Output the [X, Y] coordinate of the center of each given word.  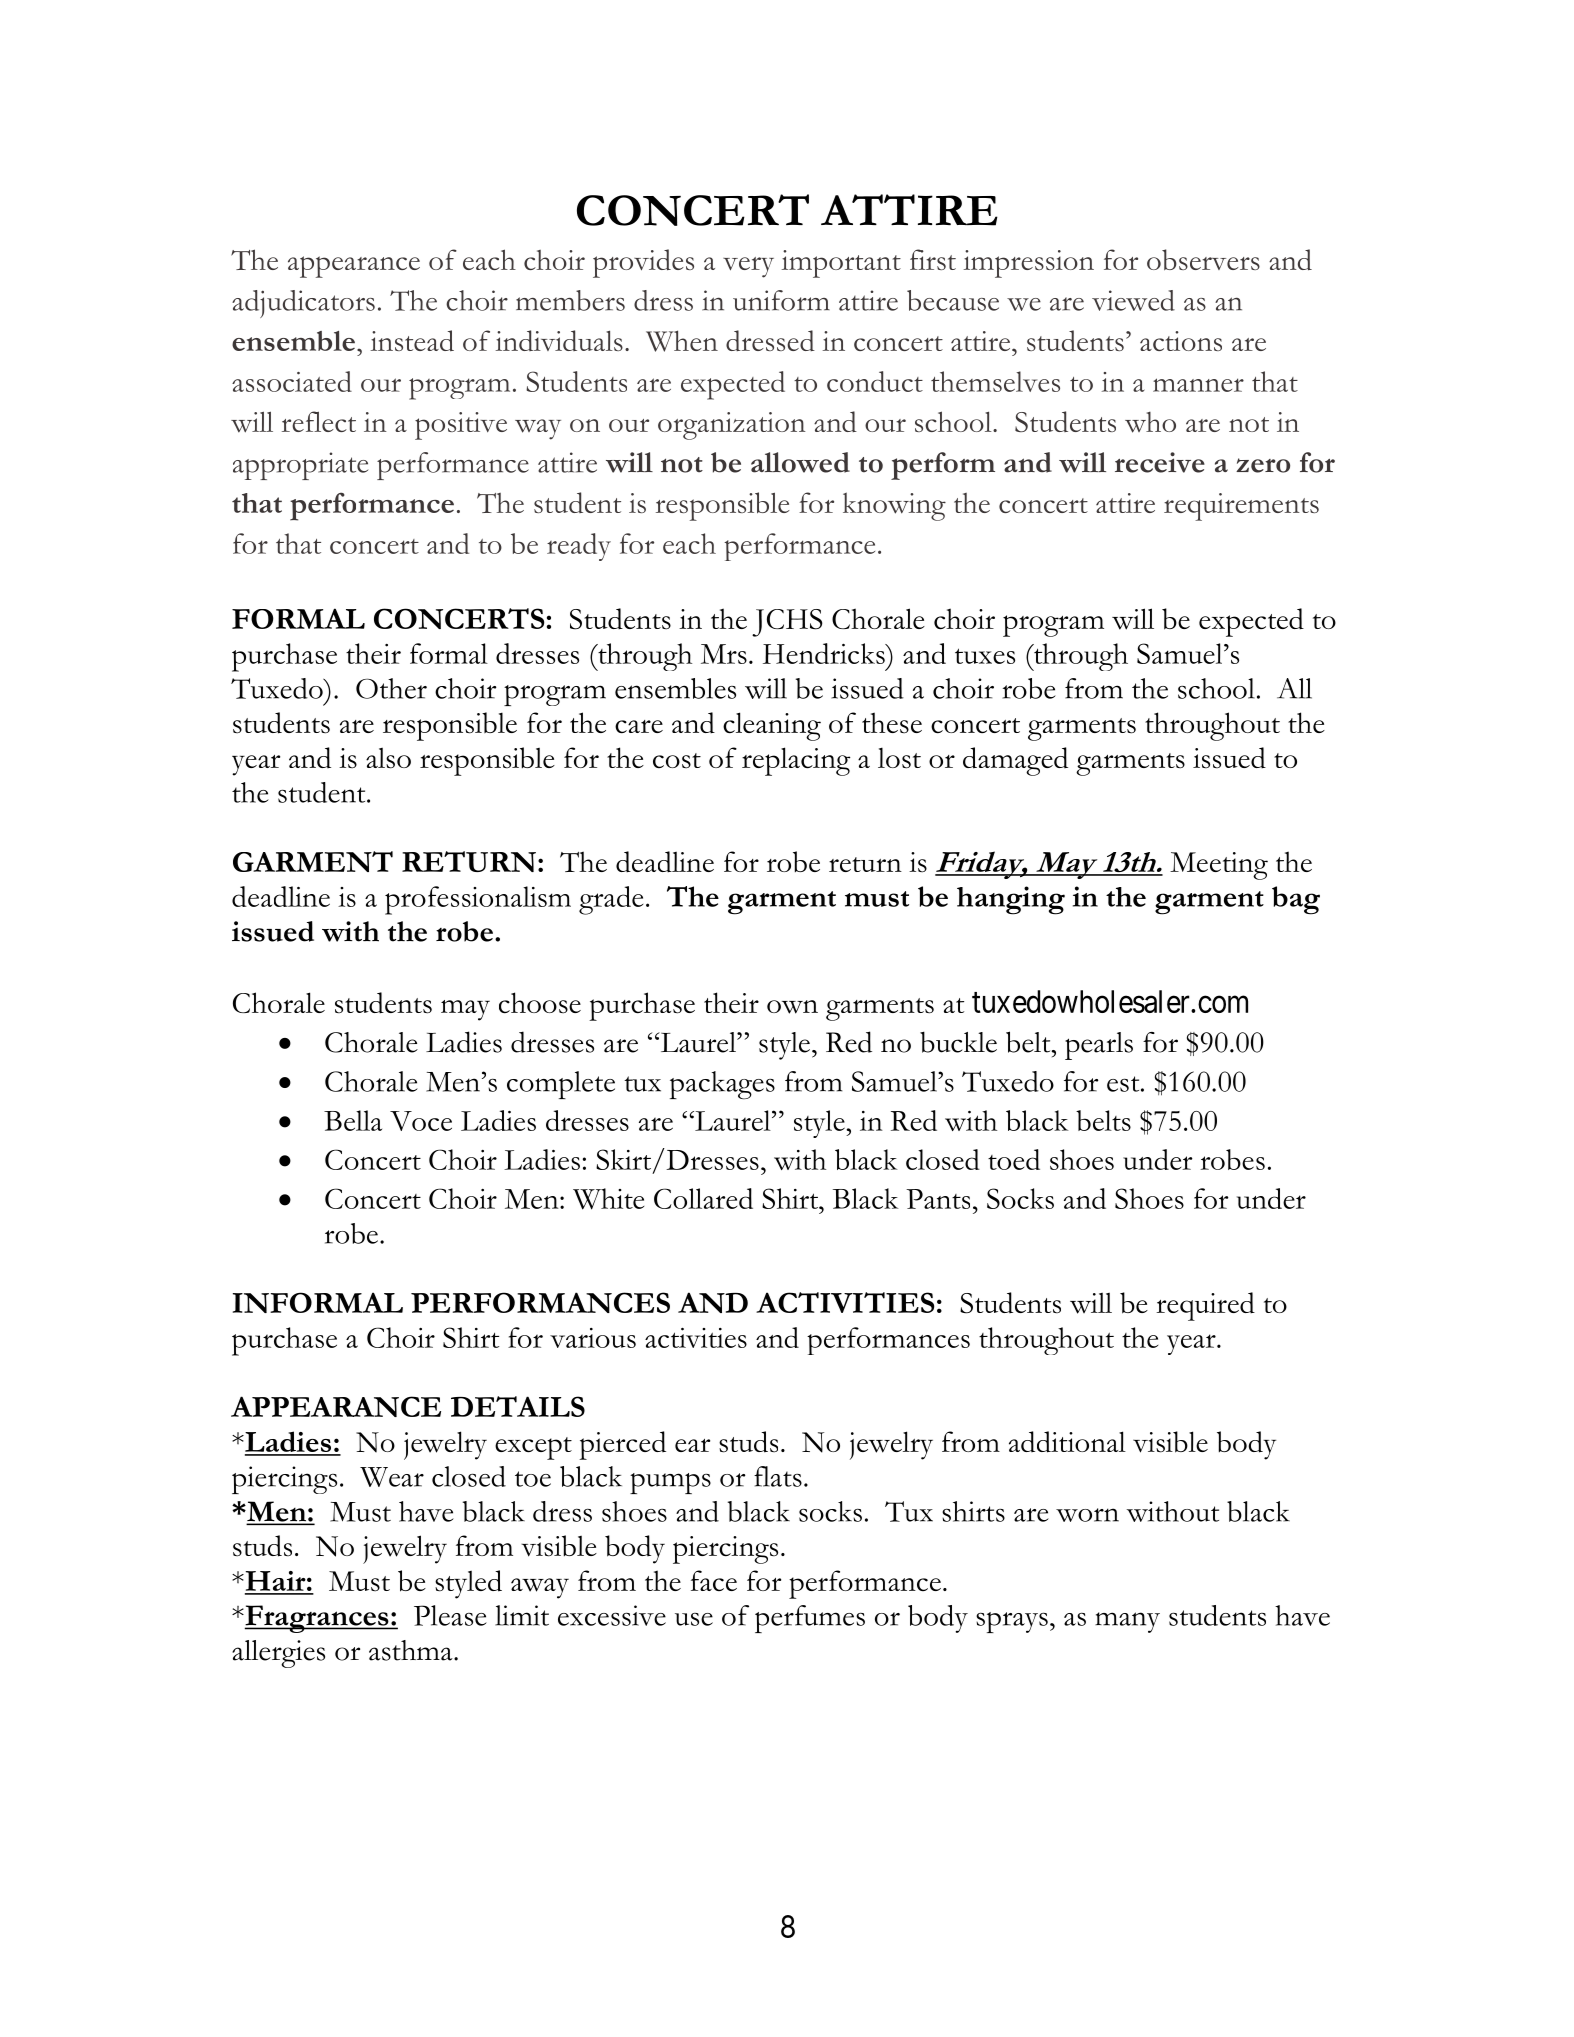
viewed [1133, 300]
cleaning [772, 726]
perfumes [810, 1619]
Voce [421, 1121]
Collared [703, 1198]
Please [450, 1615]
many [1127, 1622]
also [388, 758]
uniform [781, 300]
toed [1014, 1159]
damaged [1015, 761]
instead [412, 340]
